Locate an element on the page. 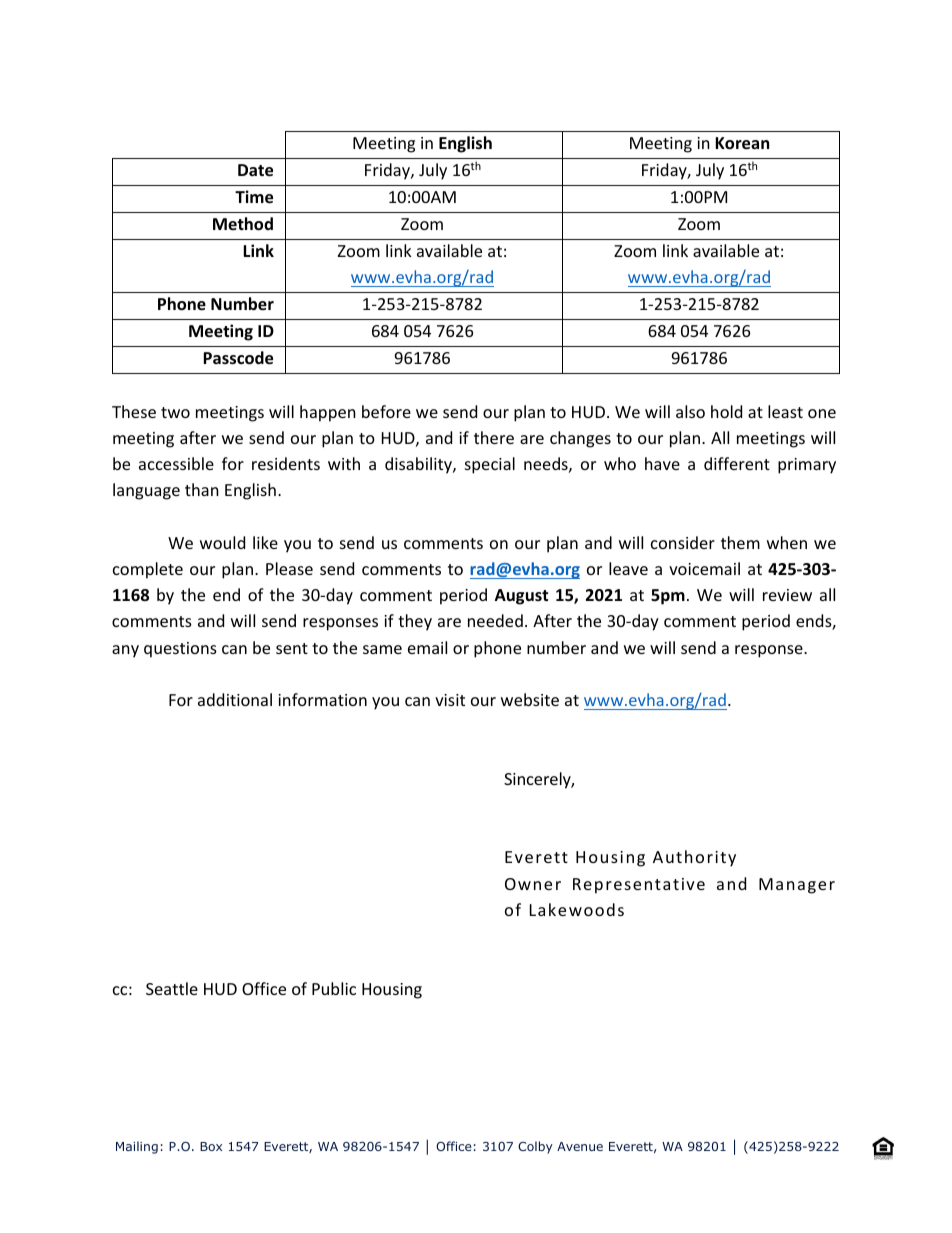 The height and width of the document is (1233, 952). Date is located at coordinates (255, 170).
